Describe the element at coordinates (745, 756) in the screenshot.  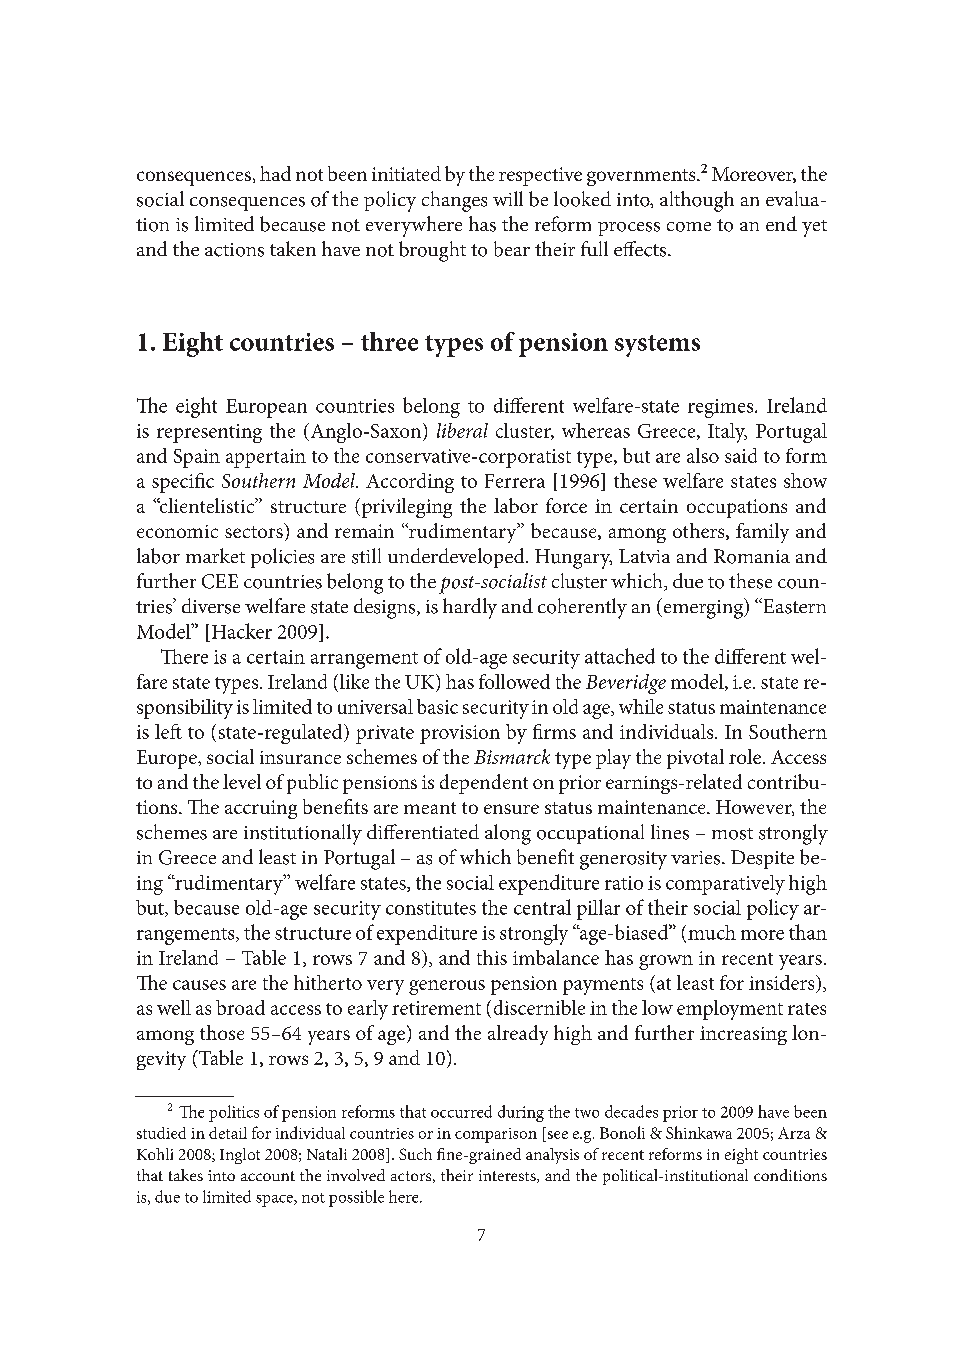
I see `role` at that location.
